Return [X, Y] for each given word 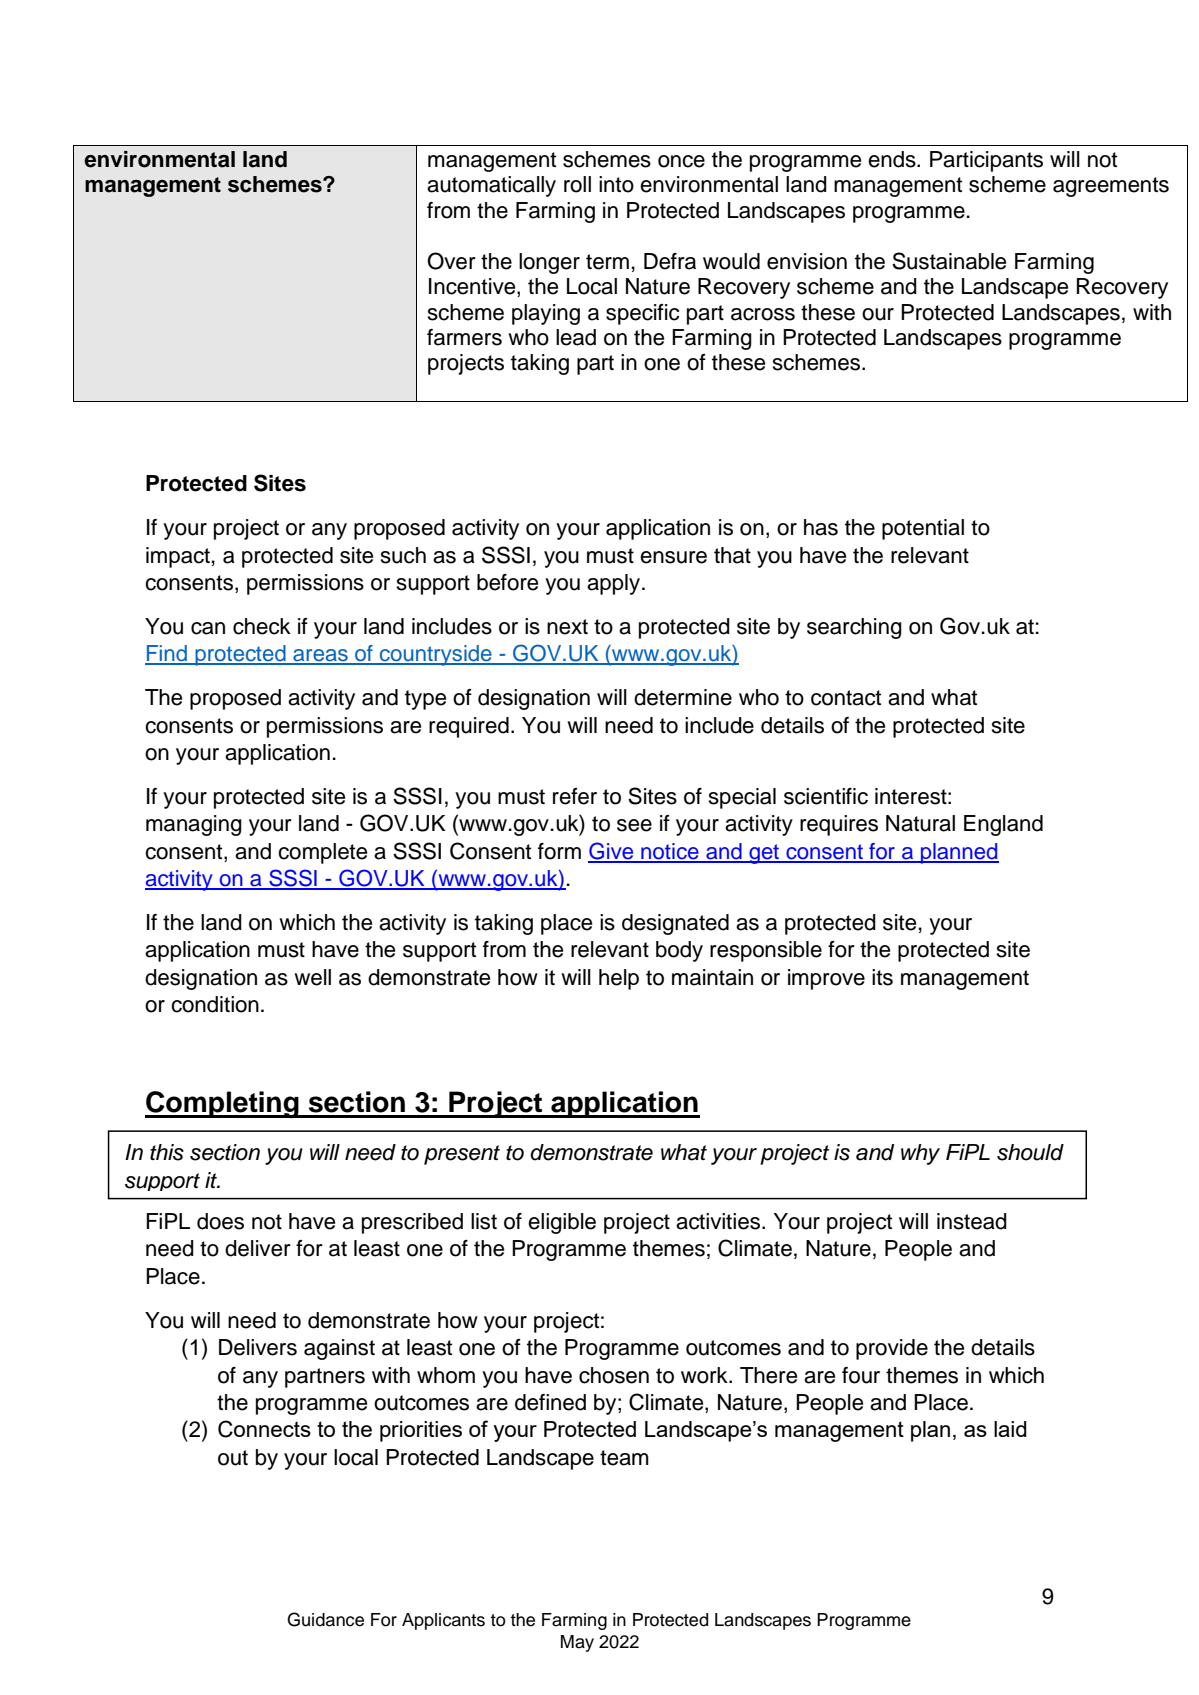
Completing [223, 1104]
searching [854, 628]
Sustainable [949, 261]
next [567, 627]
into [616, 184]
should [1030, 1152]
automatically [491, 186]
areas [320, 656]
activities [719, 1221]
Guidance [325, 1619]
